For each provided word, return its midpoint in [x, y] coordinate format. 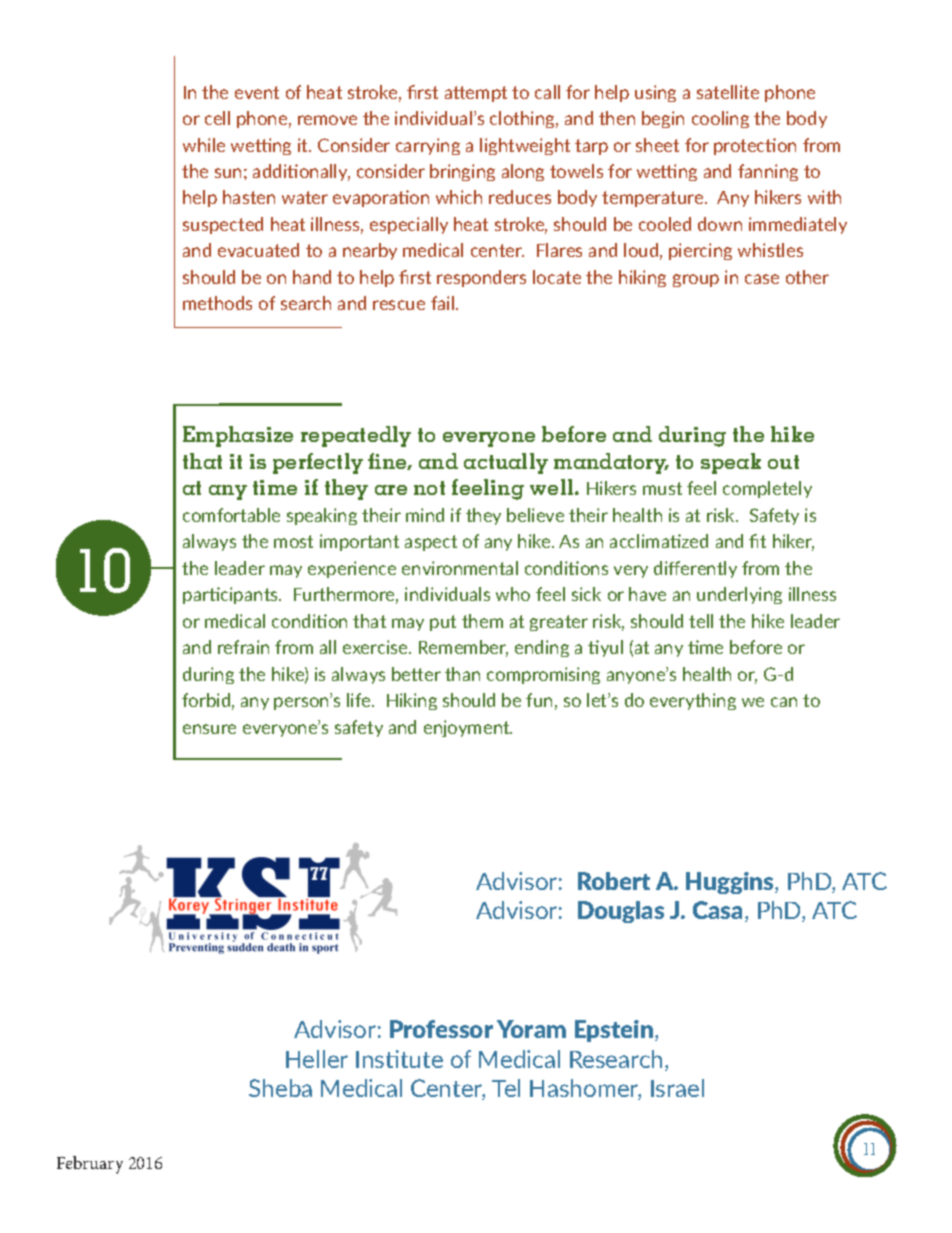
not [429, 488]
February [90, 1165]
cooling [720, 119]
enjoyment [468, 728]
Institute [399, 1059]
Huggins [731, 883]
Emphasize [238, 436]
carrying [428, 146]
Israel [677, 1088]
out [783, 462]
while [204, 145]
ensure [209, 729]
